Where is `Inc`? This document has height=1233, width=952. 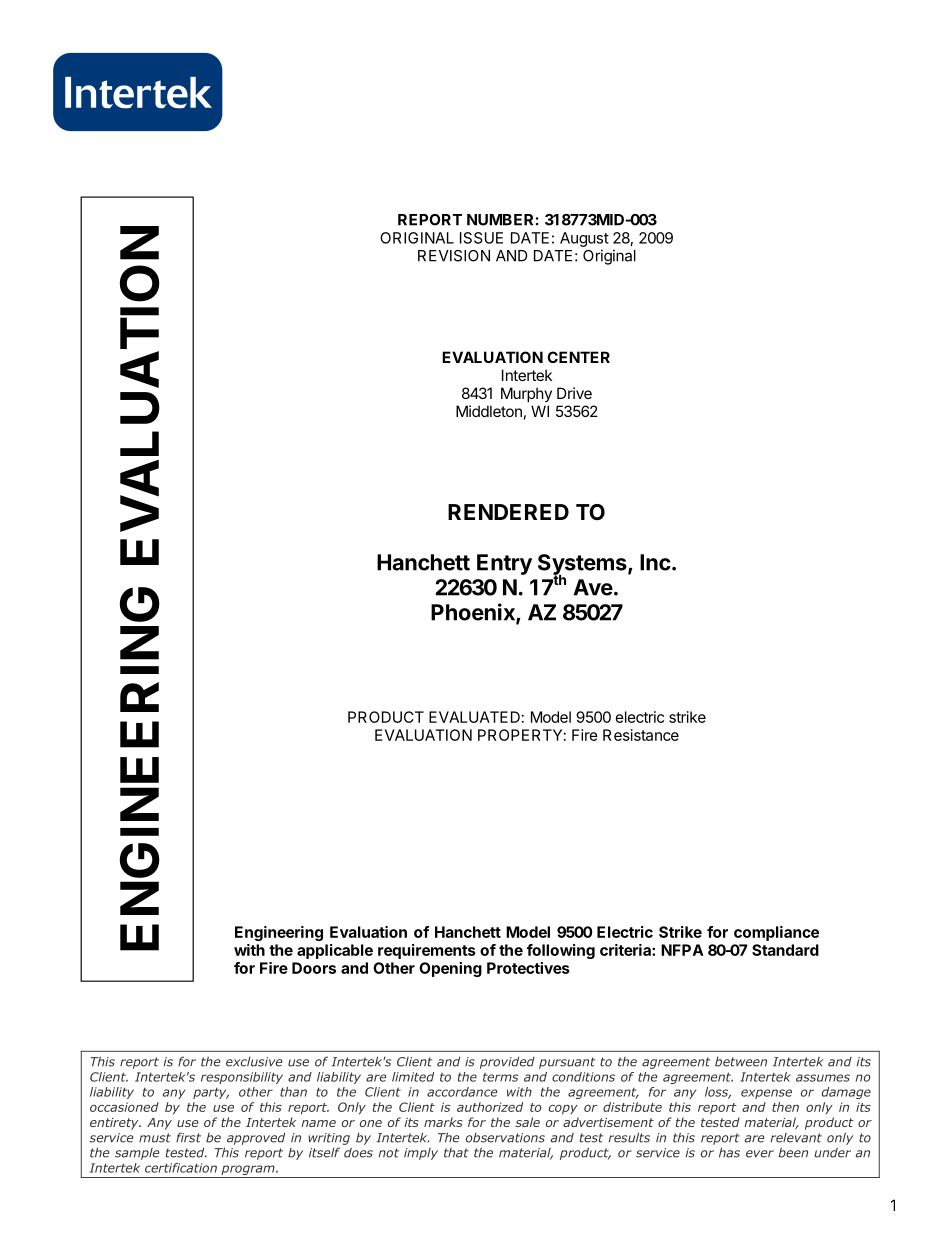 Inc is located at coordinates (655, 562).
